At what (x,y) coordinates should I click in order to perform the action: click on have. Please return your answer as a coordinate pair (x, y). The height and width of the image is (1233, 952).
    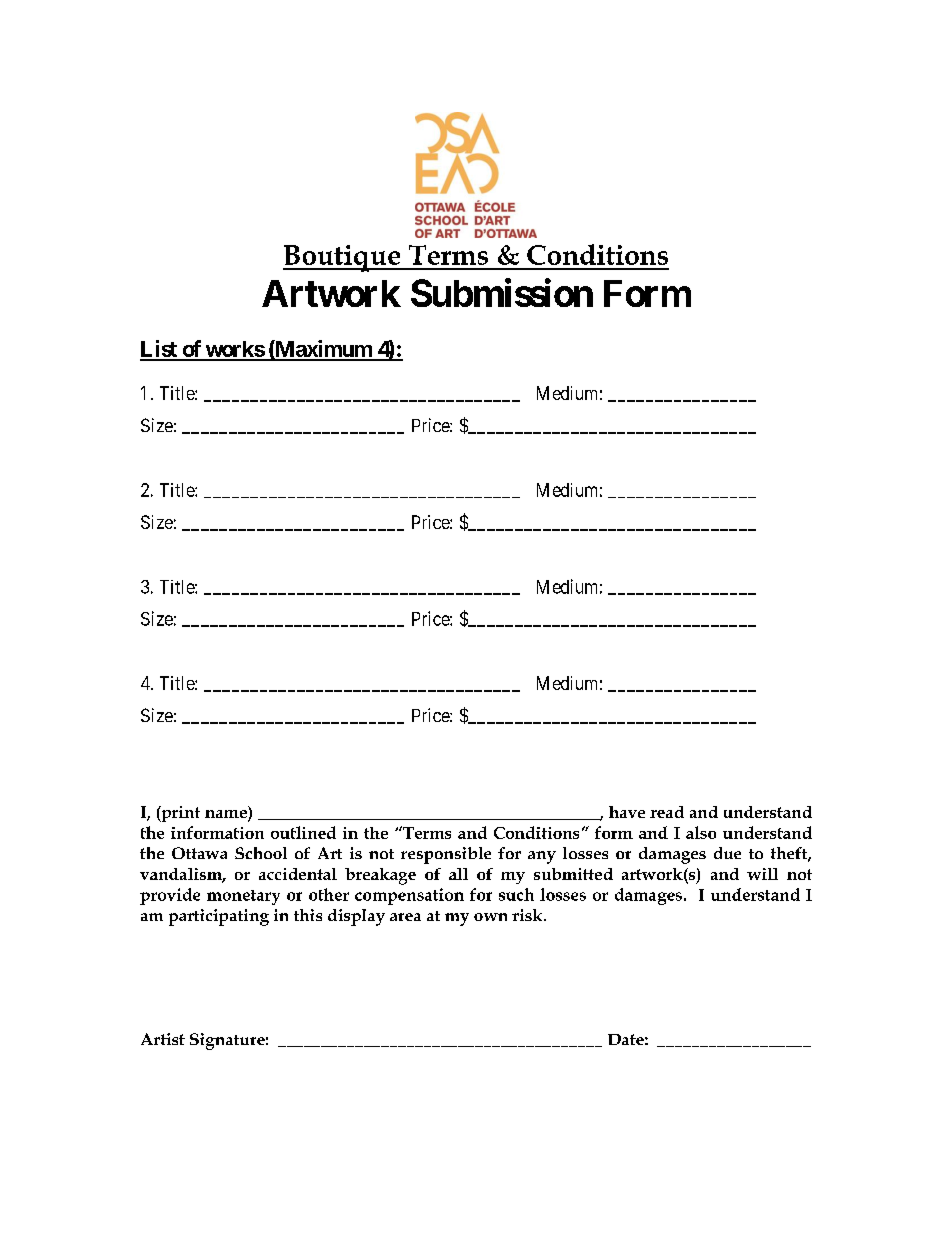
    Looking at the image, I should click on (627, 812).
